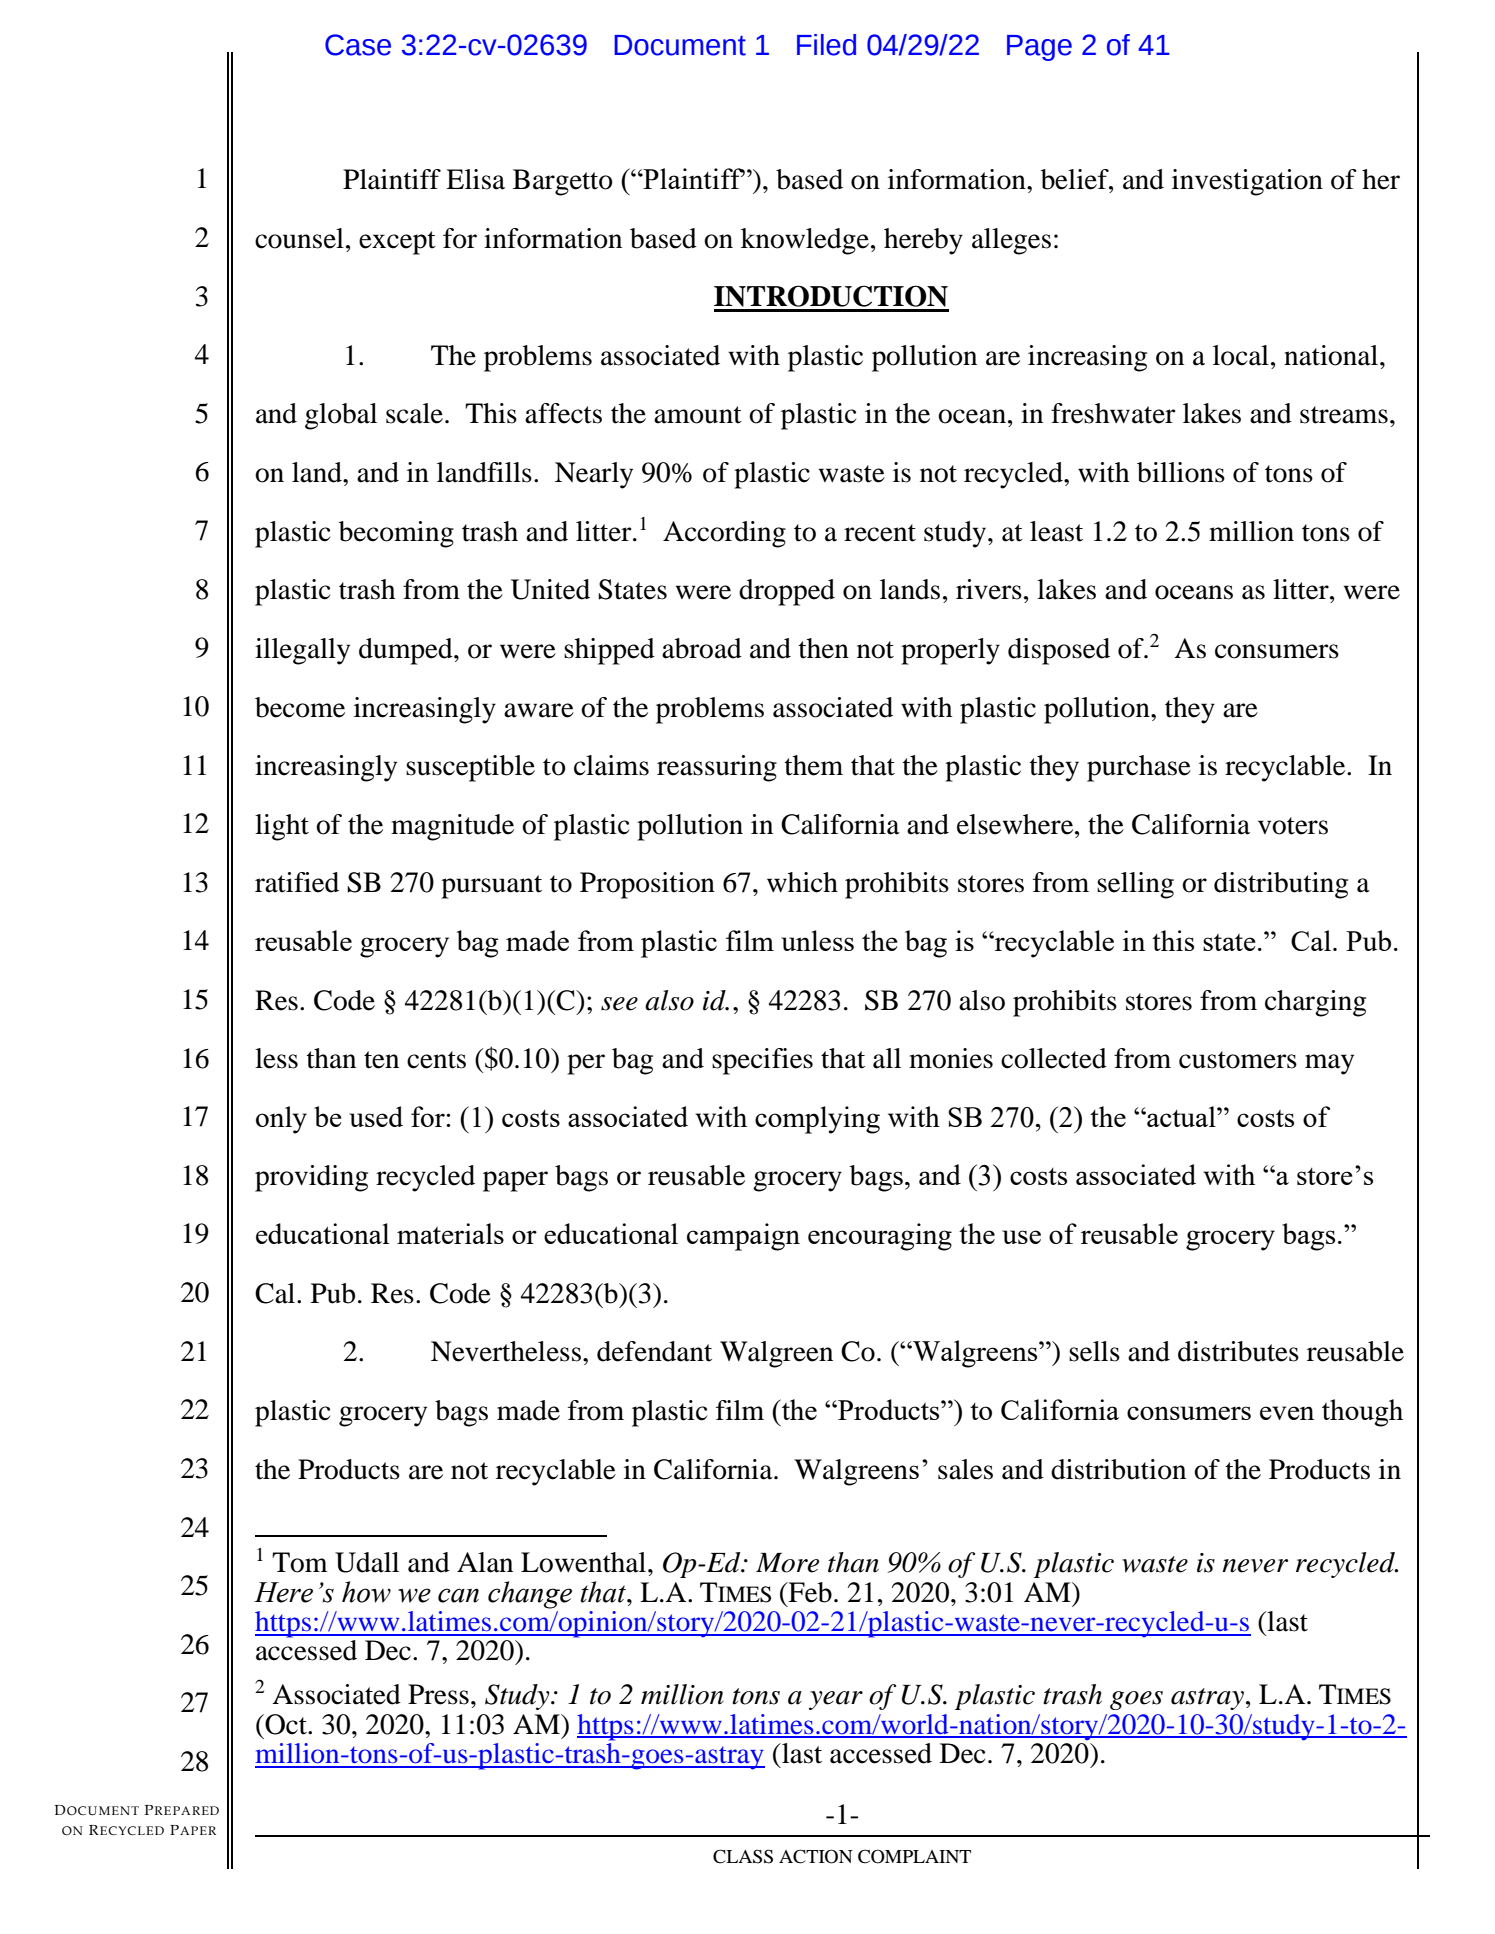 The image size is (1495, 1934). What do you see at coordinates (826, 45) in the page?
I see `Filed` at bounding box center [826, 45].
